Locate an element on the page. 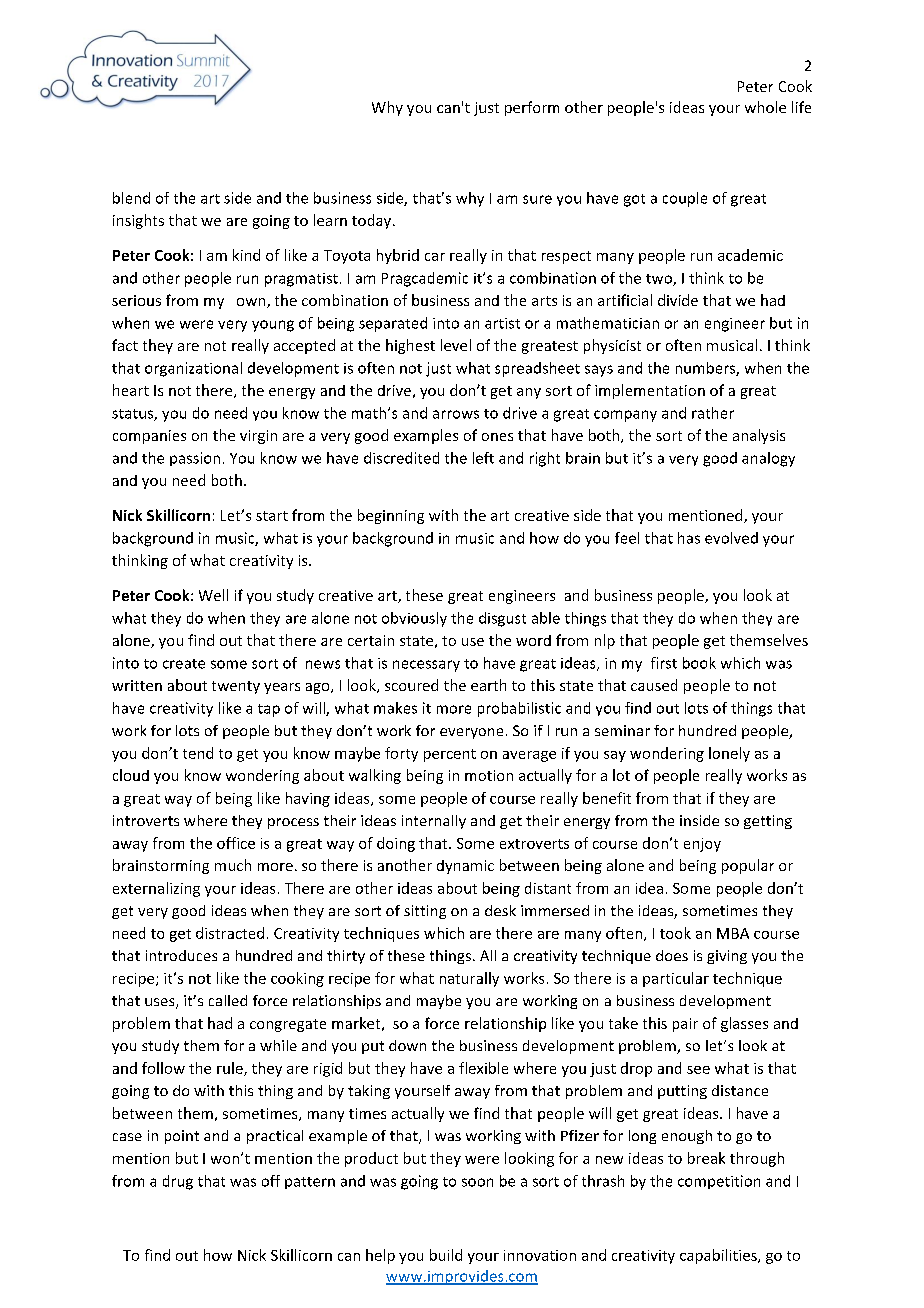 This page has height=1308, width=924. glasses is located at coordinates (744, 1024).
